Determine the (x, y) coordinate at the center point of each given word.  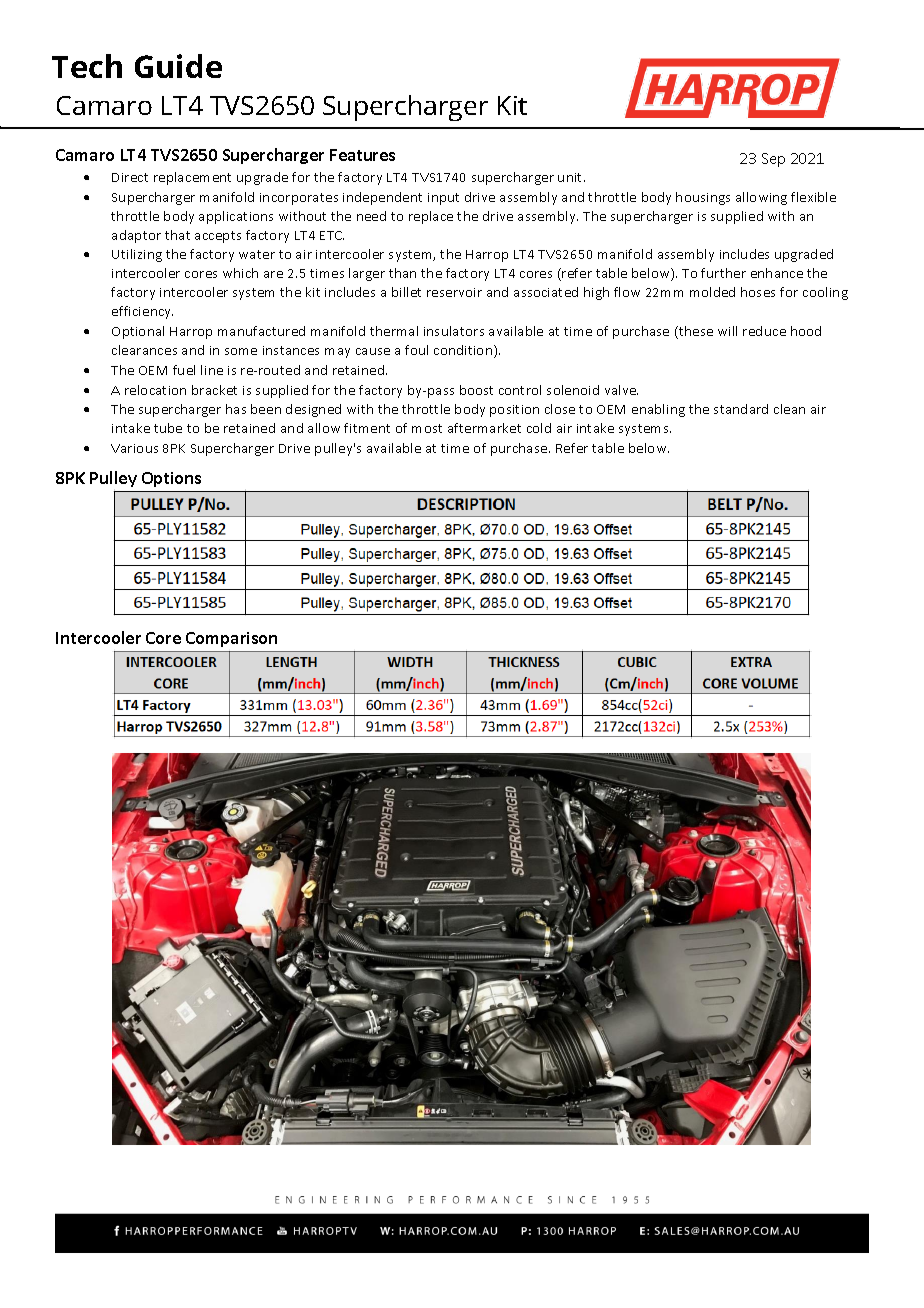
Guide (178, 66)
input (443, 199)
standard (741, 409)
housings (703, 198)
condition (464, 351)
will (727, 331)
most (427, 428)
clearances (144, 350)
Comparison (231, 639)
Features (362, 155)
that (177, 235)
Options (171, 479)
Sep (773, 160)
